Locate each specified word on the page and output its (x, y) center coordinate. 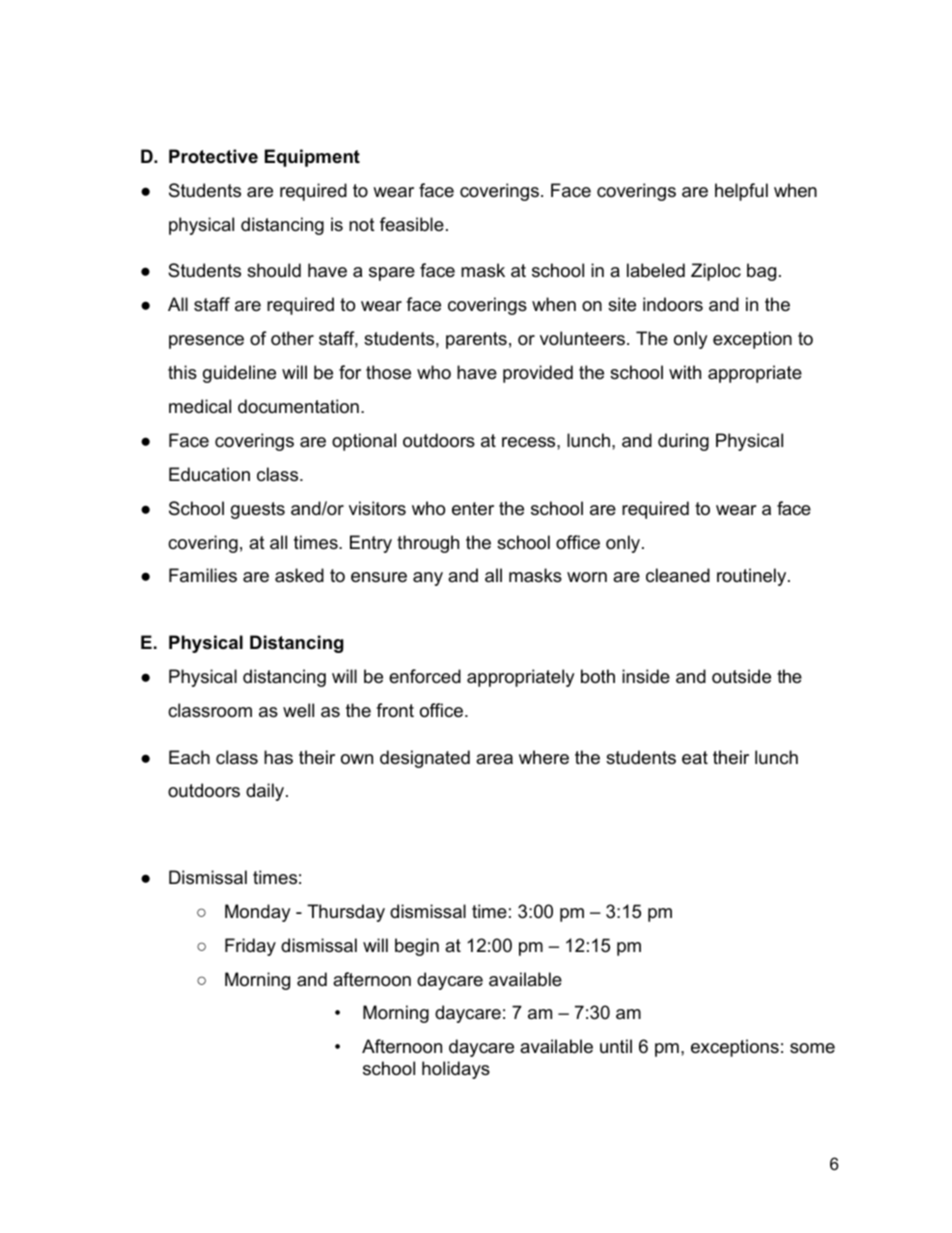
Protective (213, 156)
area (494, 759)
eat (695, 758)
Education (209, 474)
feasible (412, 224)
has (278, 757)
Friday (250, 947)
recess (530, 442)
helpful (741, 192)
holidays (456, 1070)
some (812, 1048)
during (683, 442)
